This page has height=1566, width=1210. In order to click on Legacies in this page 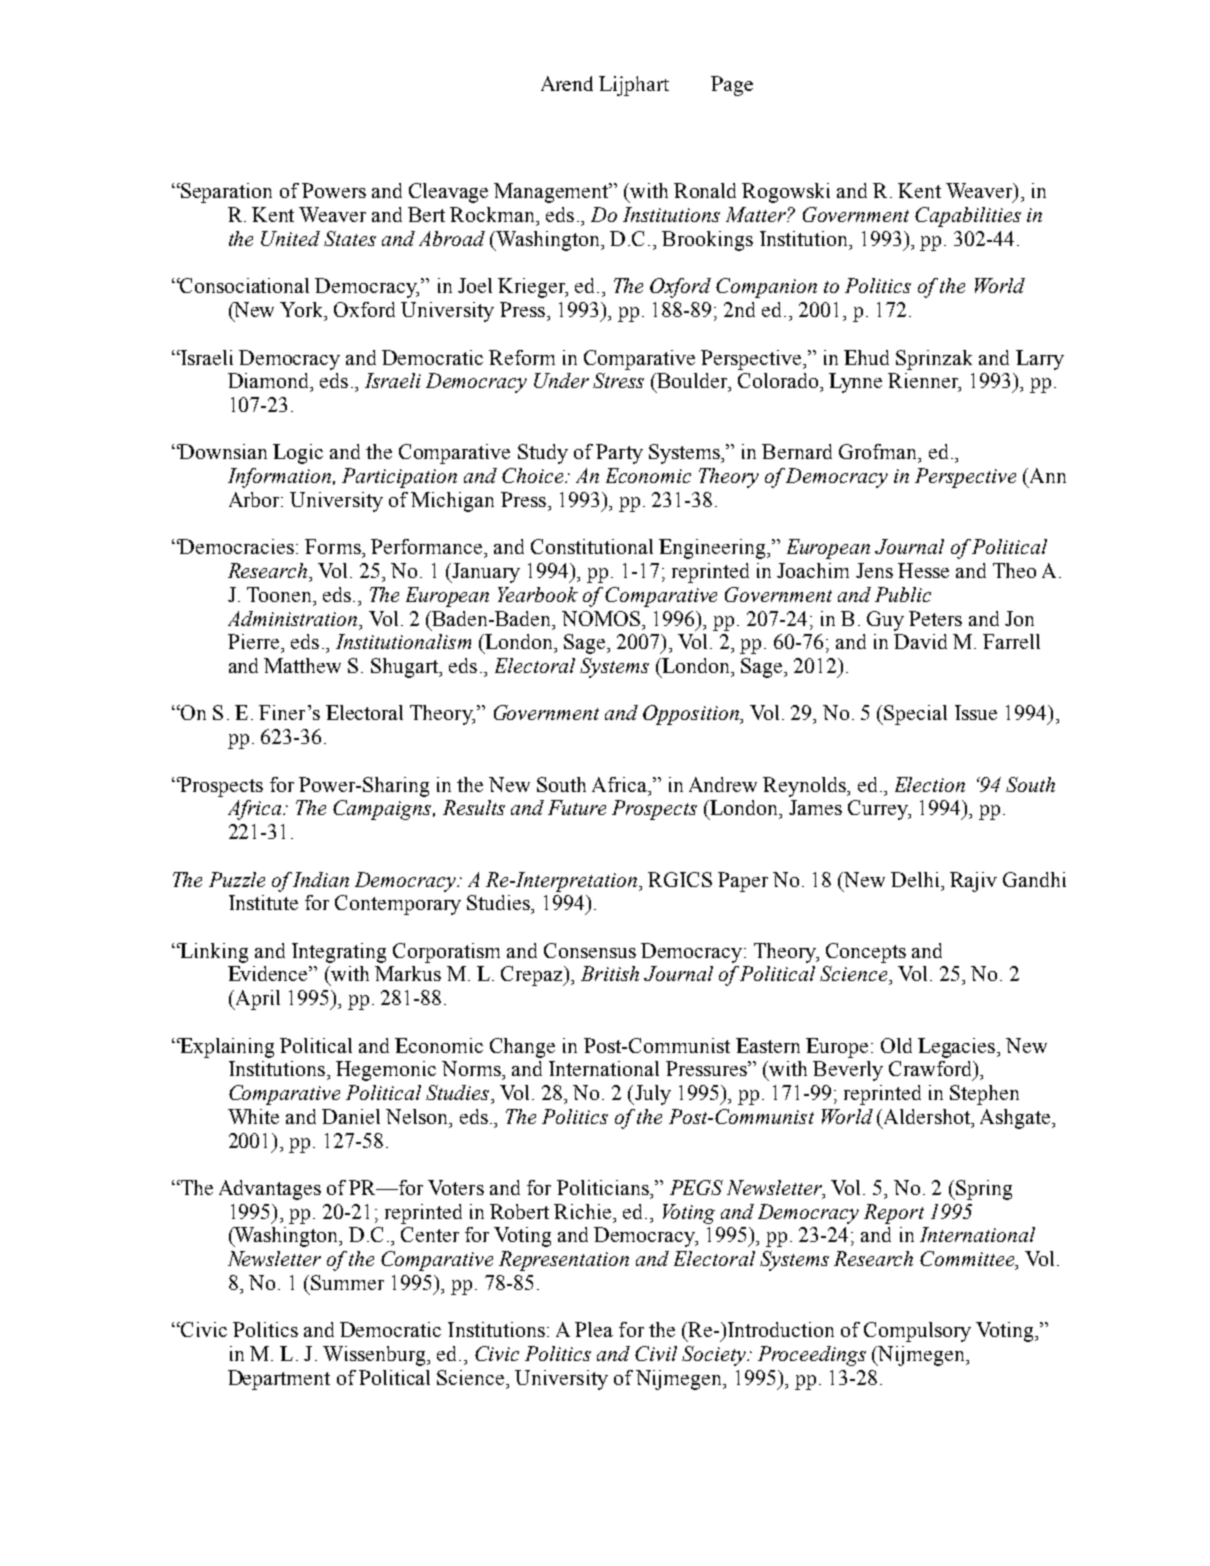, I will do `click(958, 1048)`.
